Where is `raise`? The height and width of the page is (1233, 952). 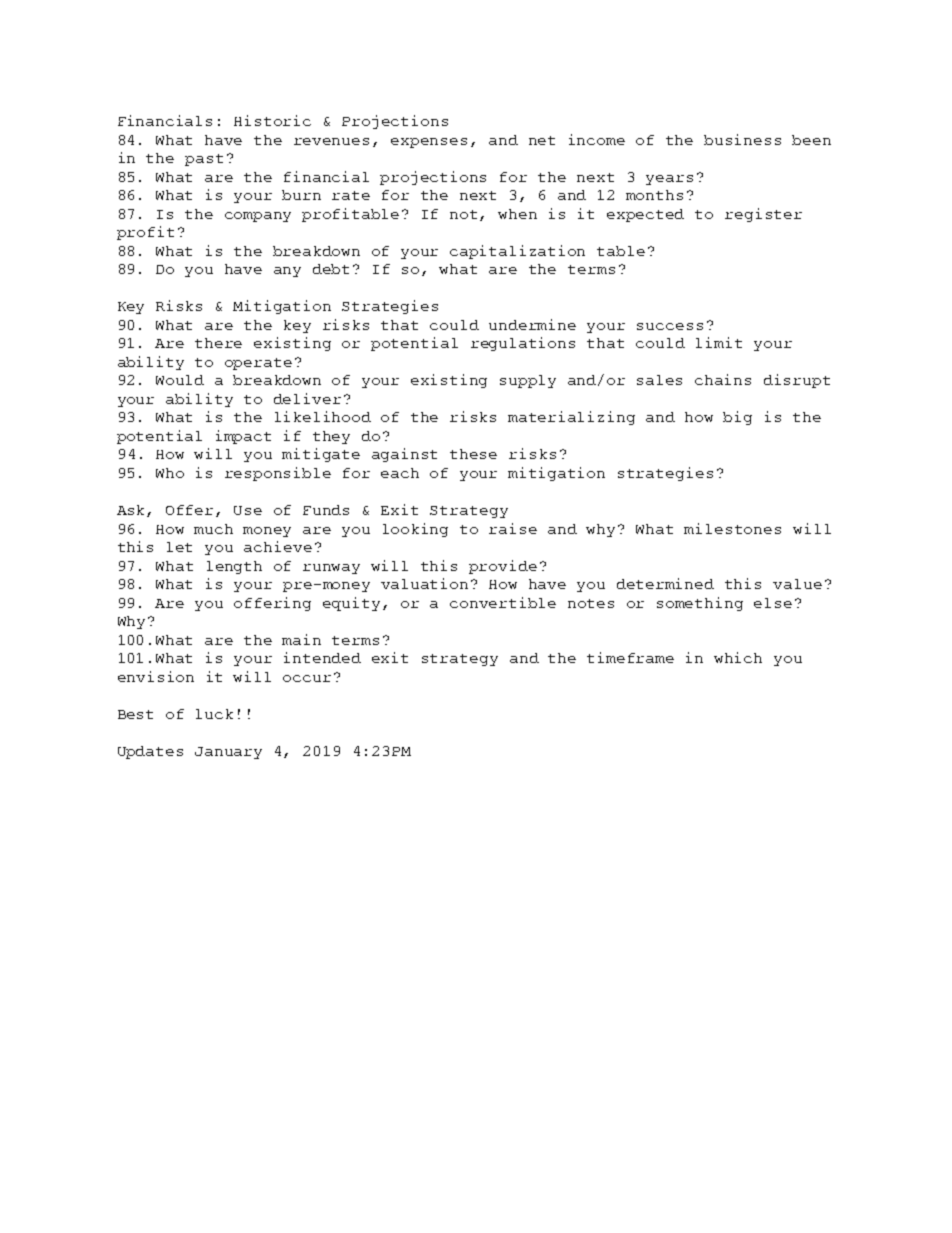
raise is located at coordinates (513, 528).
